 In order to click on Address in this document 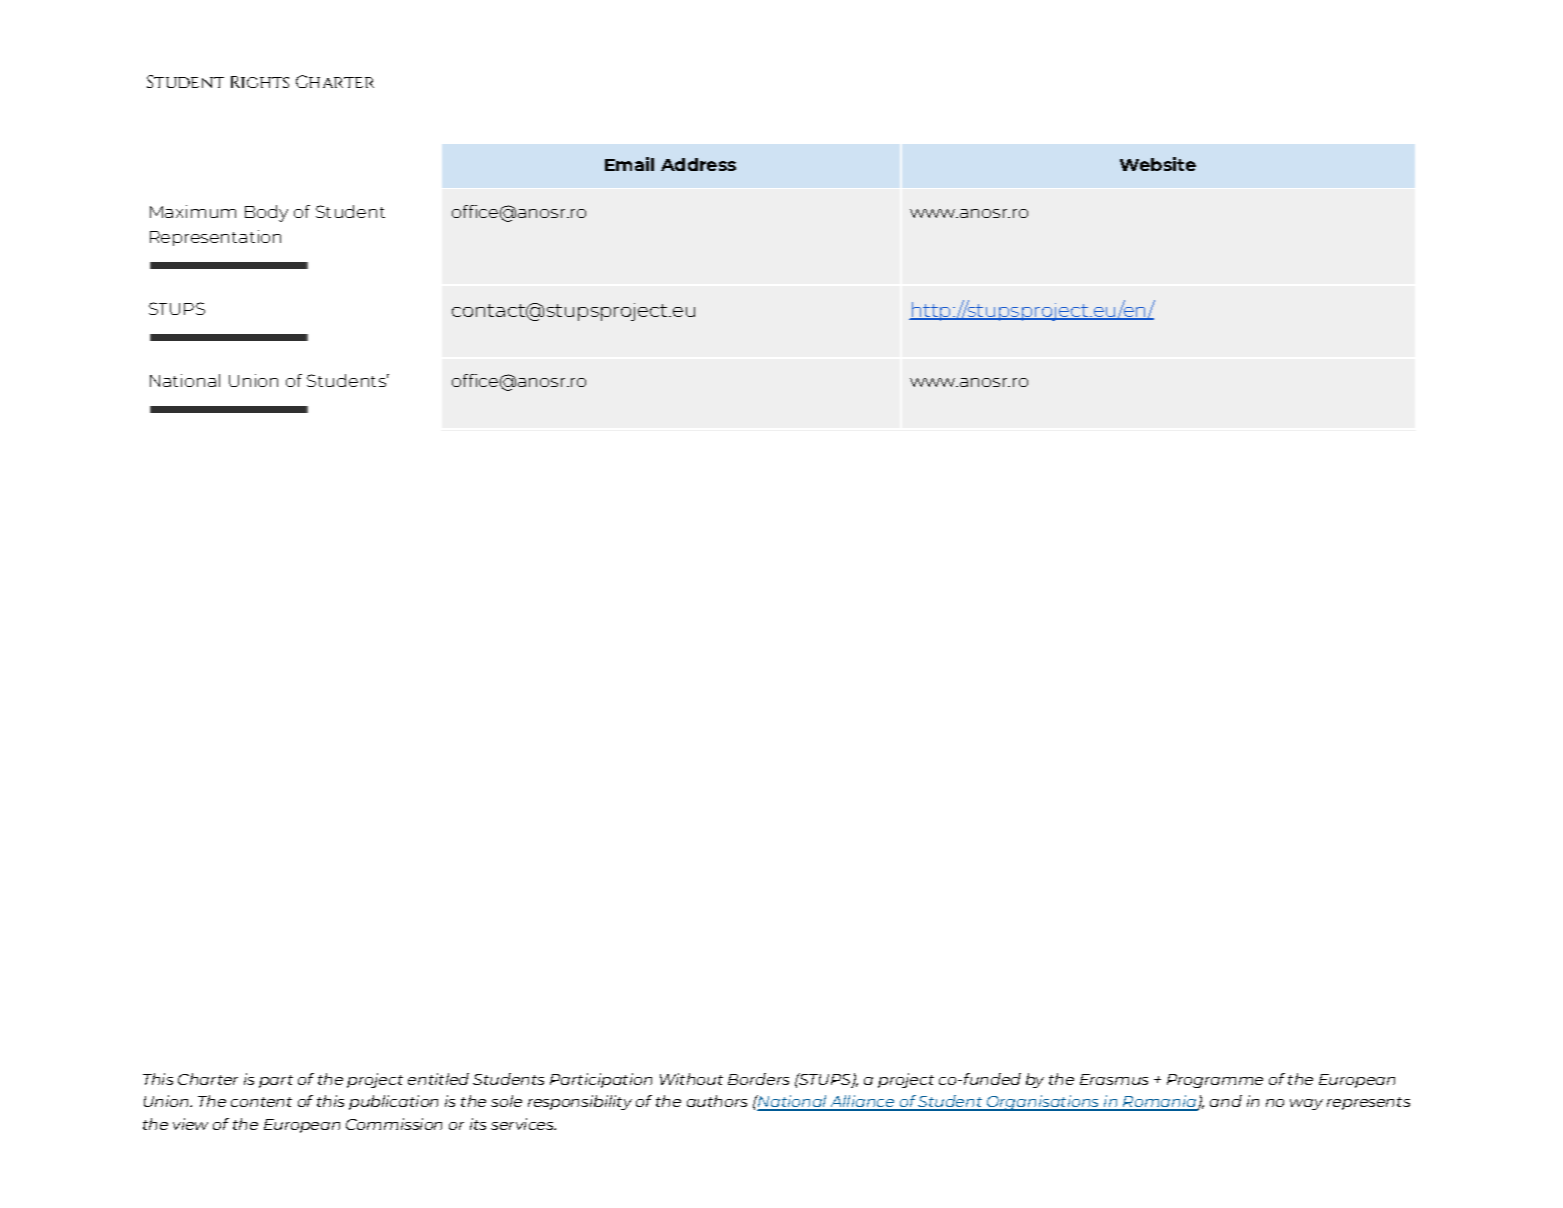, I will do `click(698, 164)`.
